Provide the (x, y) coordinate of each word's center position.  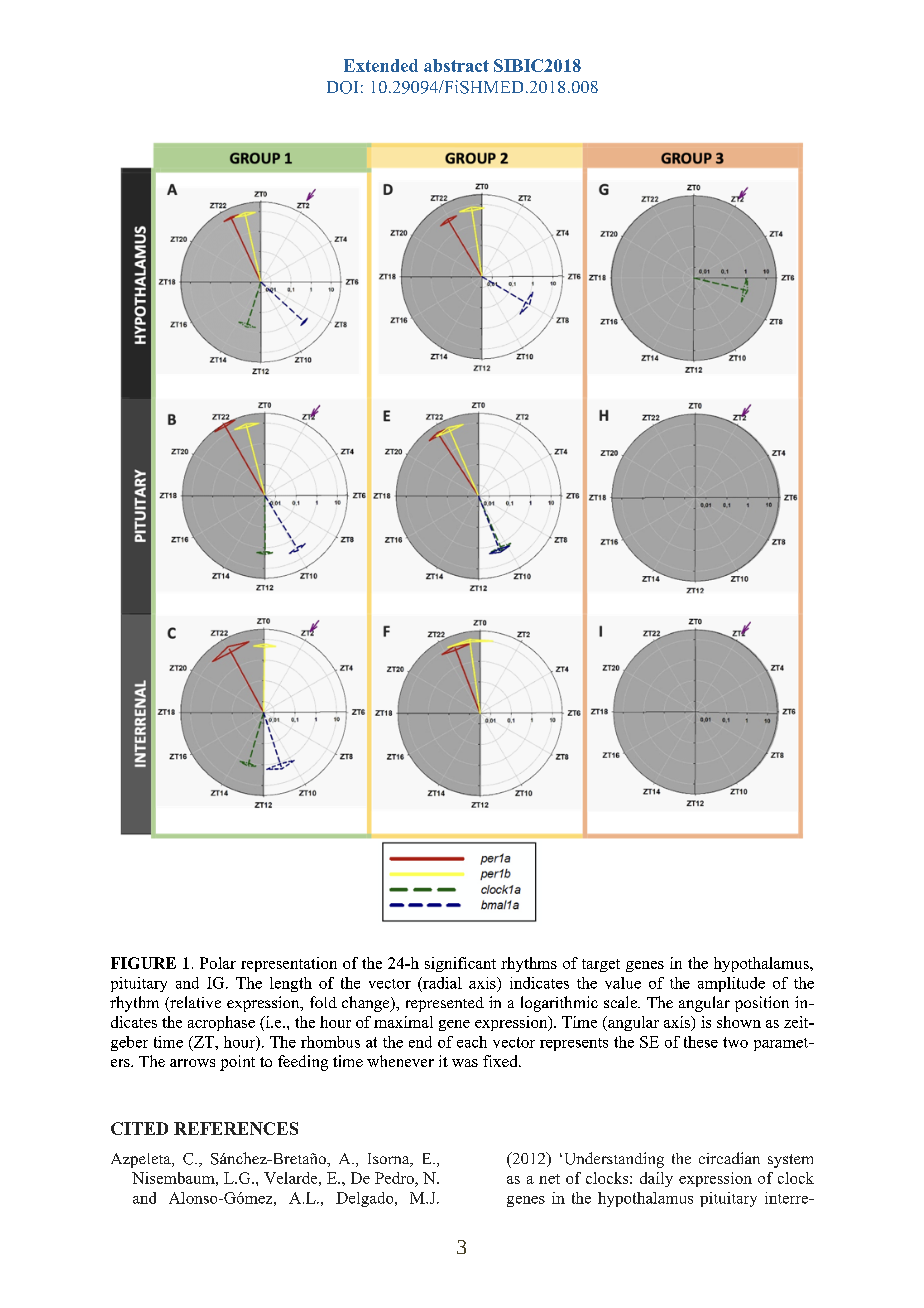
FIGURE (143, 963)
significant (460, 964)
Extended (381, 65)
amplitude (731, 984)
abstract (456, 65)
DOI (342, 87)
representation (289, 964)
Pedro (395, 1178)
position (762, 1004)
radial (441, 983)
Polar (218, 963)
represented (445, 1004)
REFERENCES (236, 1128)
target (601, 965)
